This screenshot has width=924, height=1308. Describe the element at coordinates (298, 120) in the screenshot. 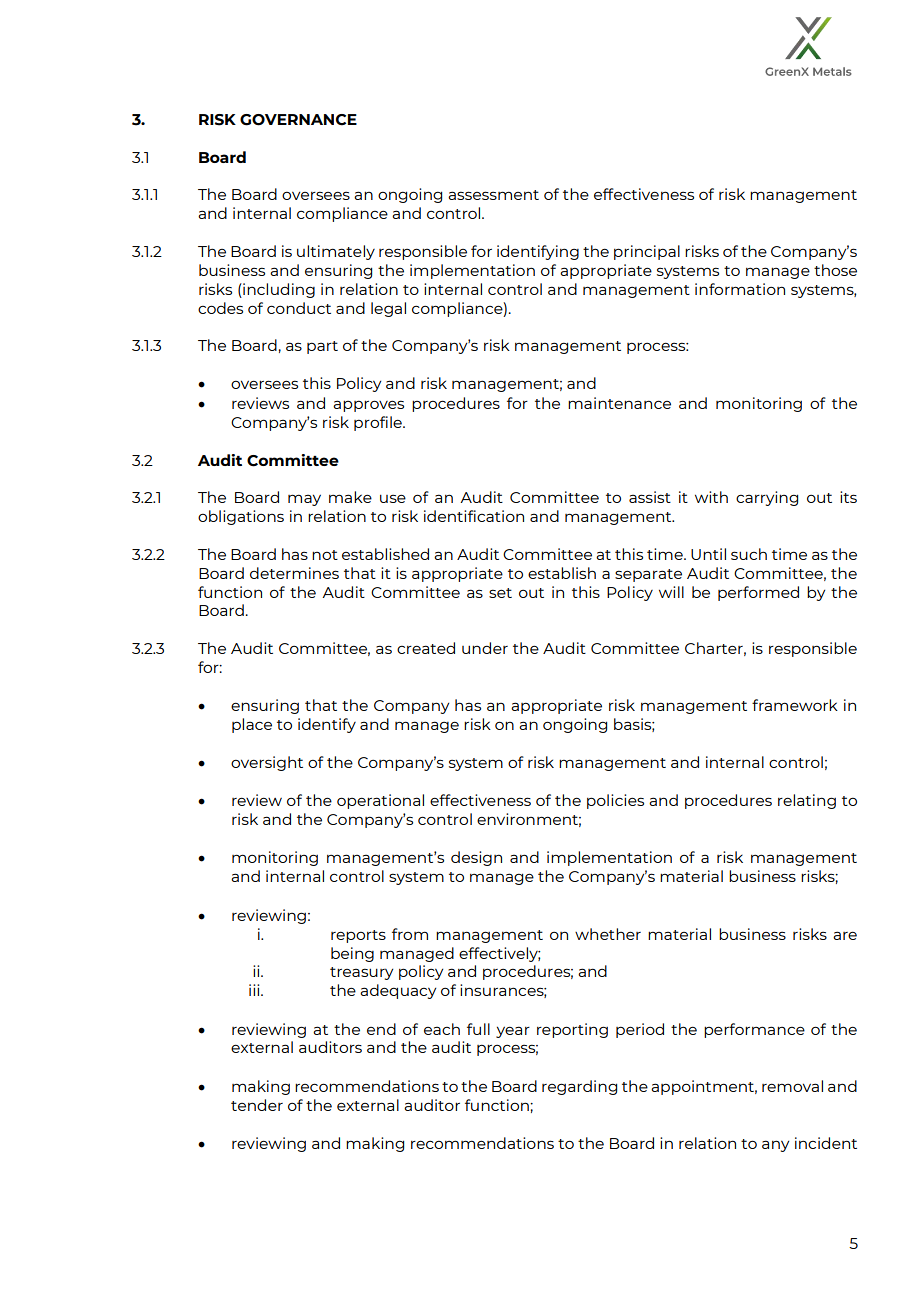

I see `GOVERNANCE` at that location.
